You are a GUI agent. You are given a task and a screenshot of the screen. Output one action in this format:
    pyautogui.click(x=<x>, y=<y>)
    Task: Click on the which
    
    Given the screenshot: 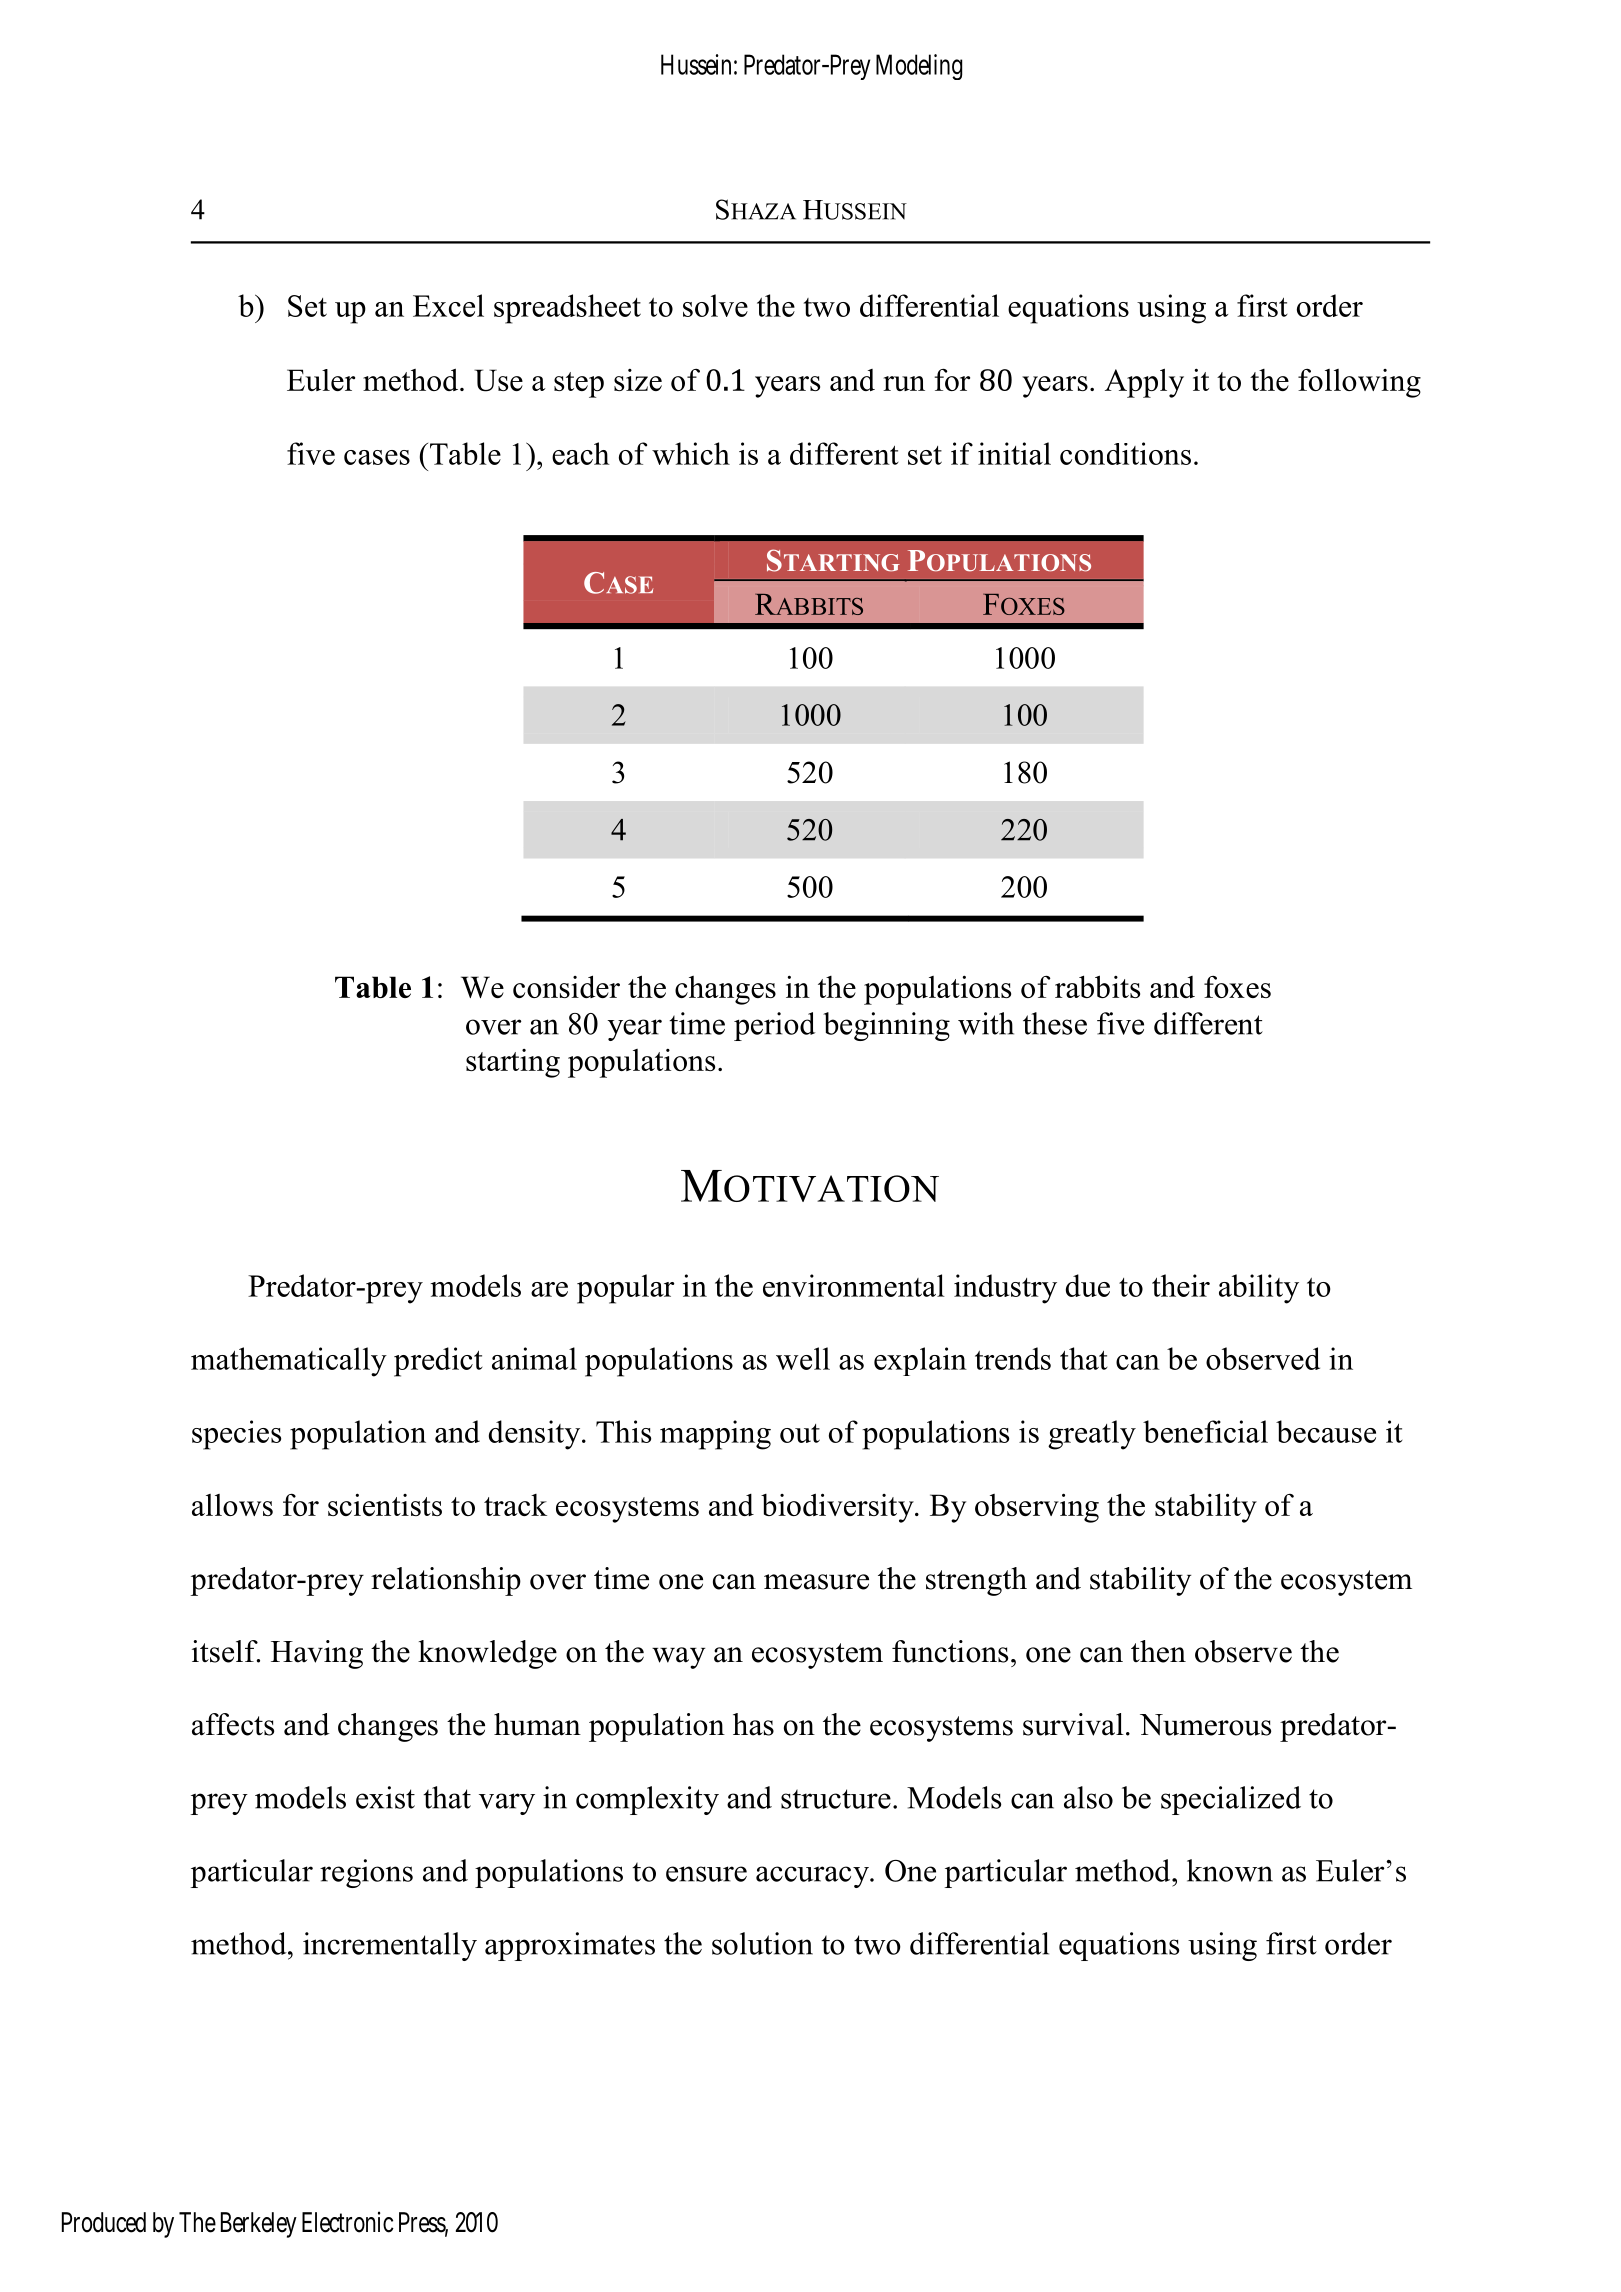 What is the action you would take?
    pyautogui.click(x=691, y=453)
